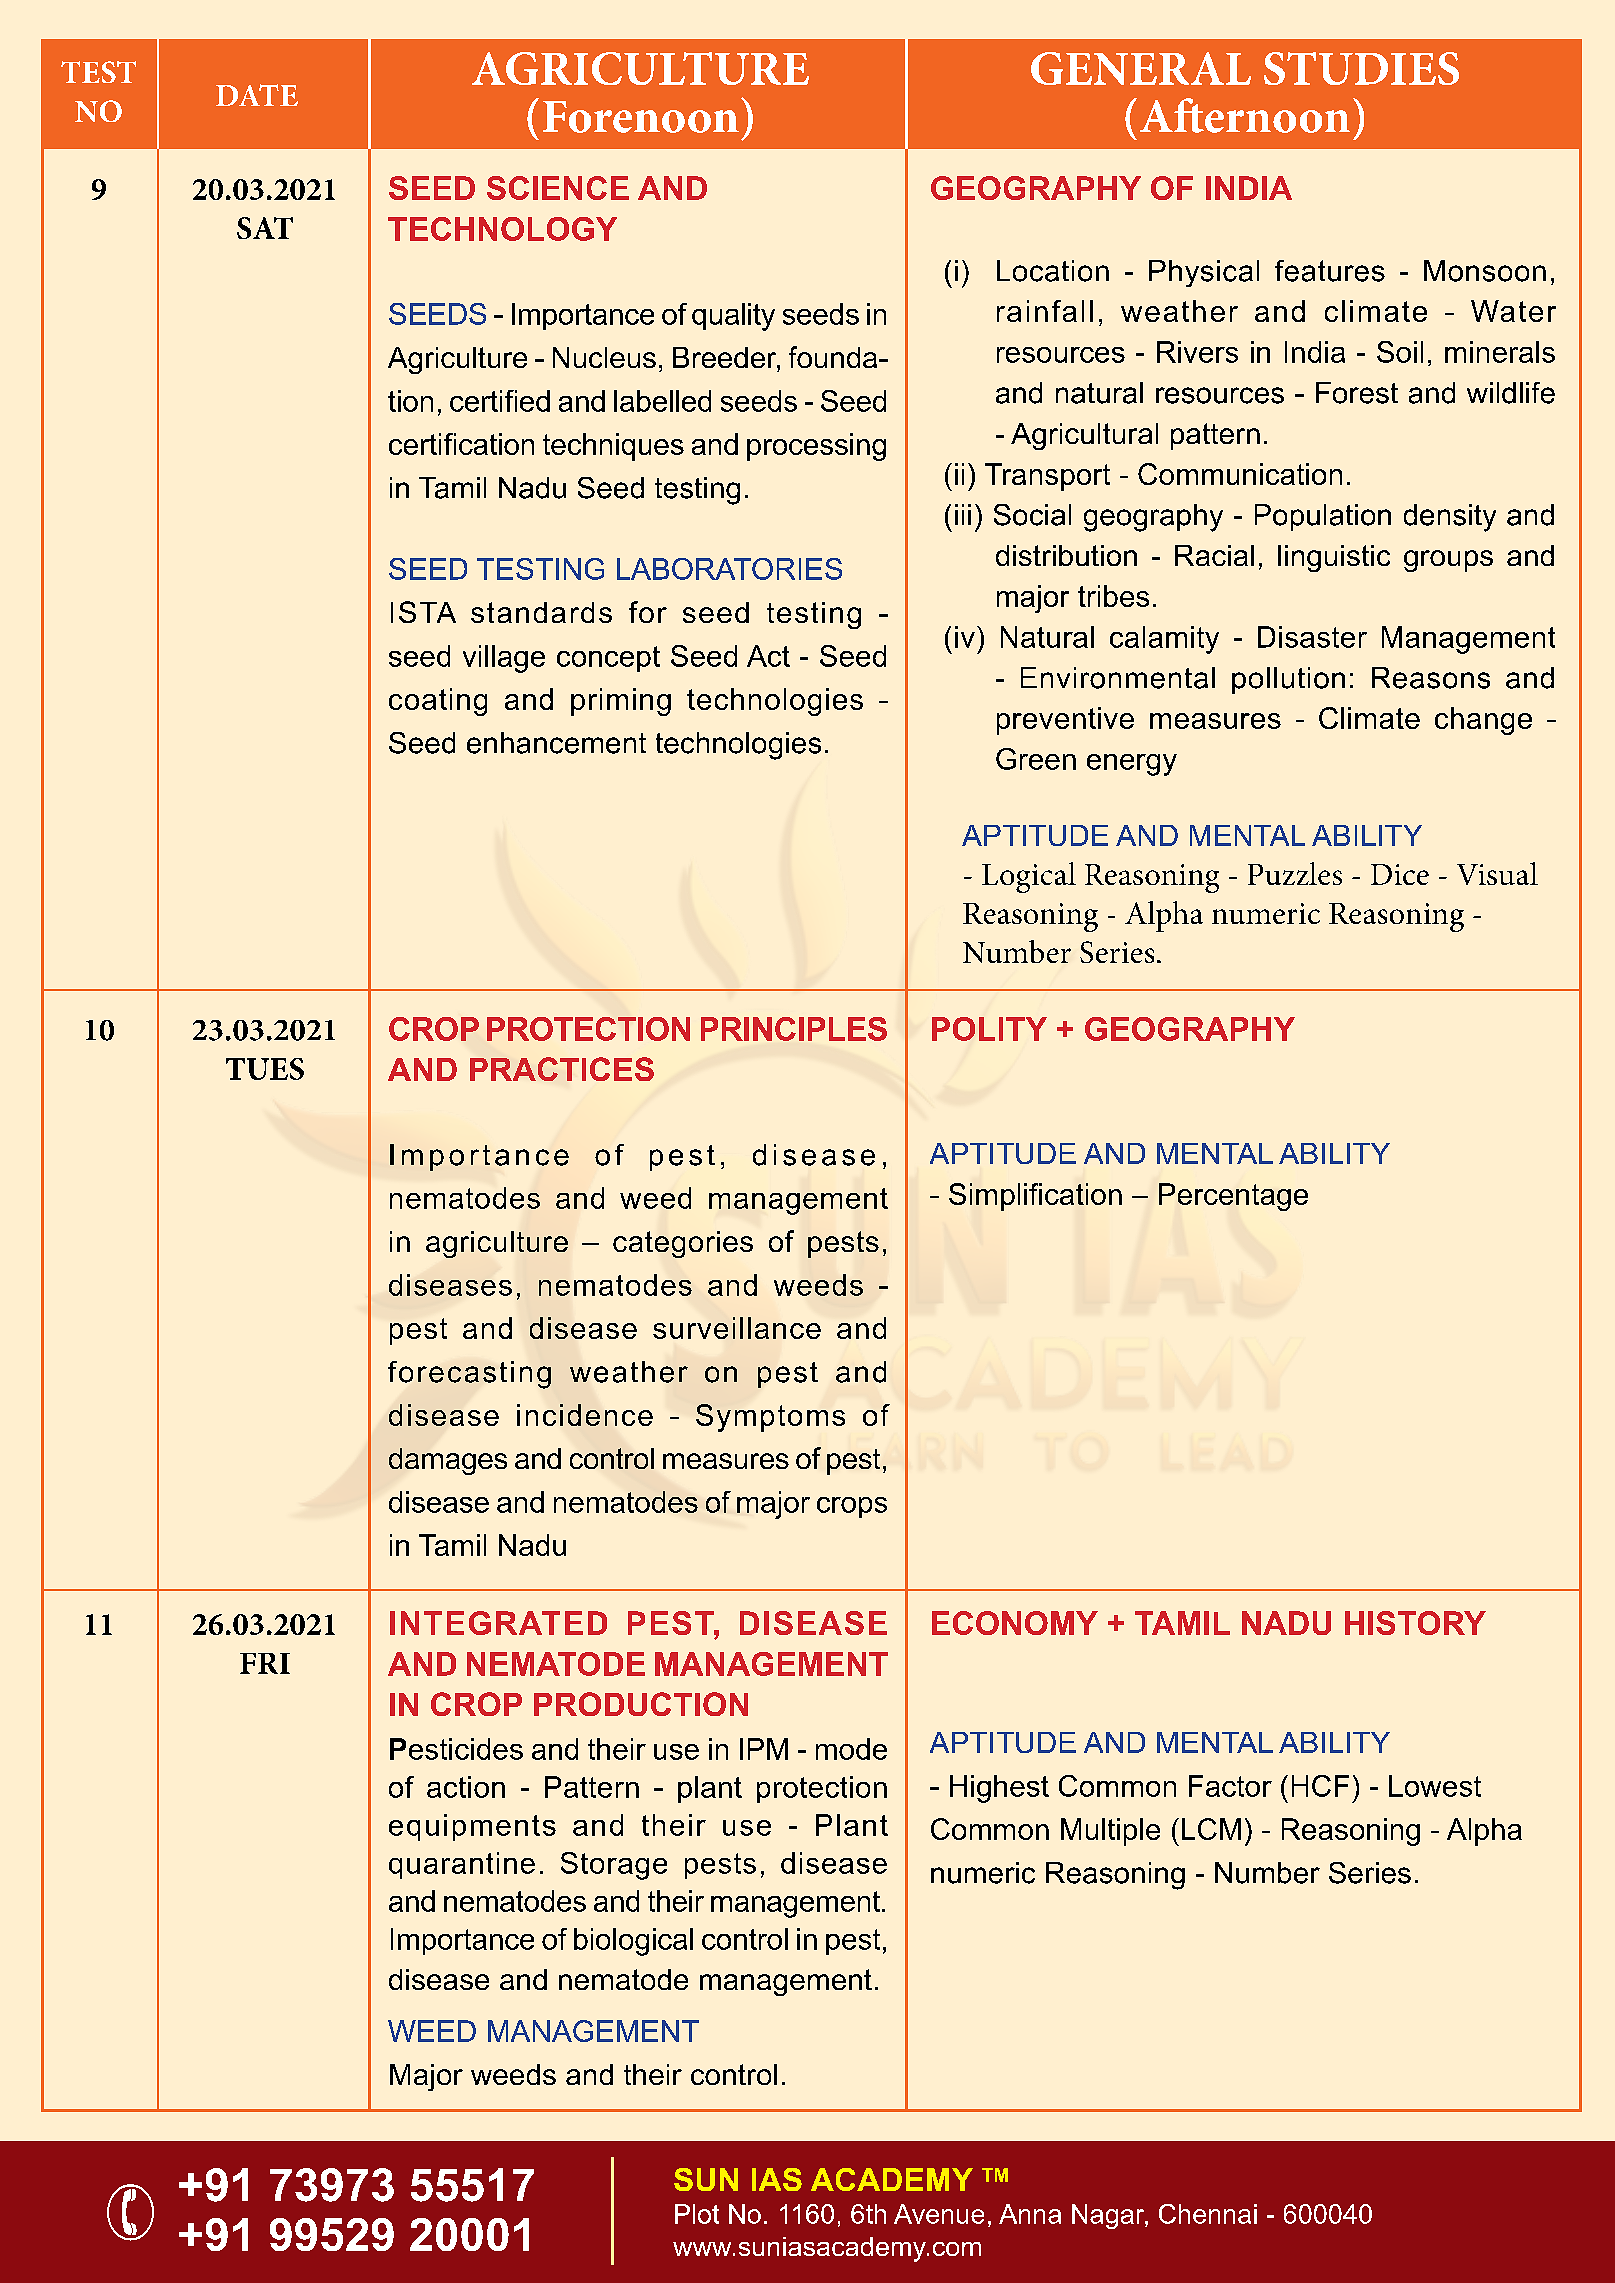 This screenshot has width=1615, height=2283. What do you see at coordinates (502, 229) in the screenshot?
I see `TECHNOLOGY` at bounding box center [502, 229].
